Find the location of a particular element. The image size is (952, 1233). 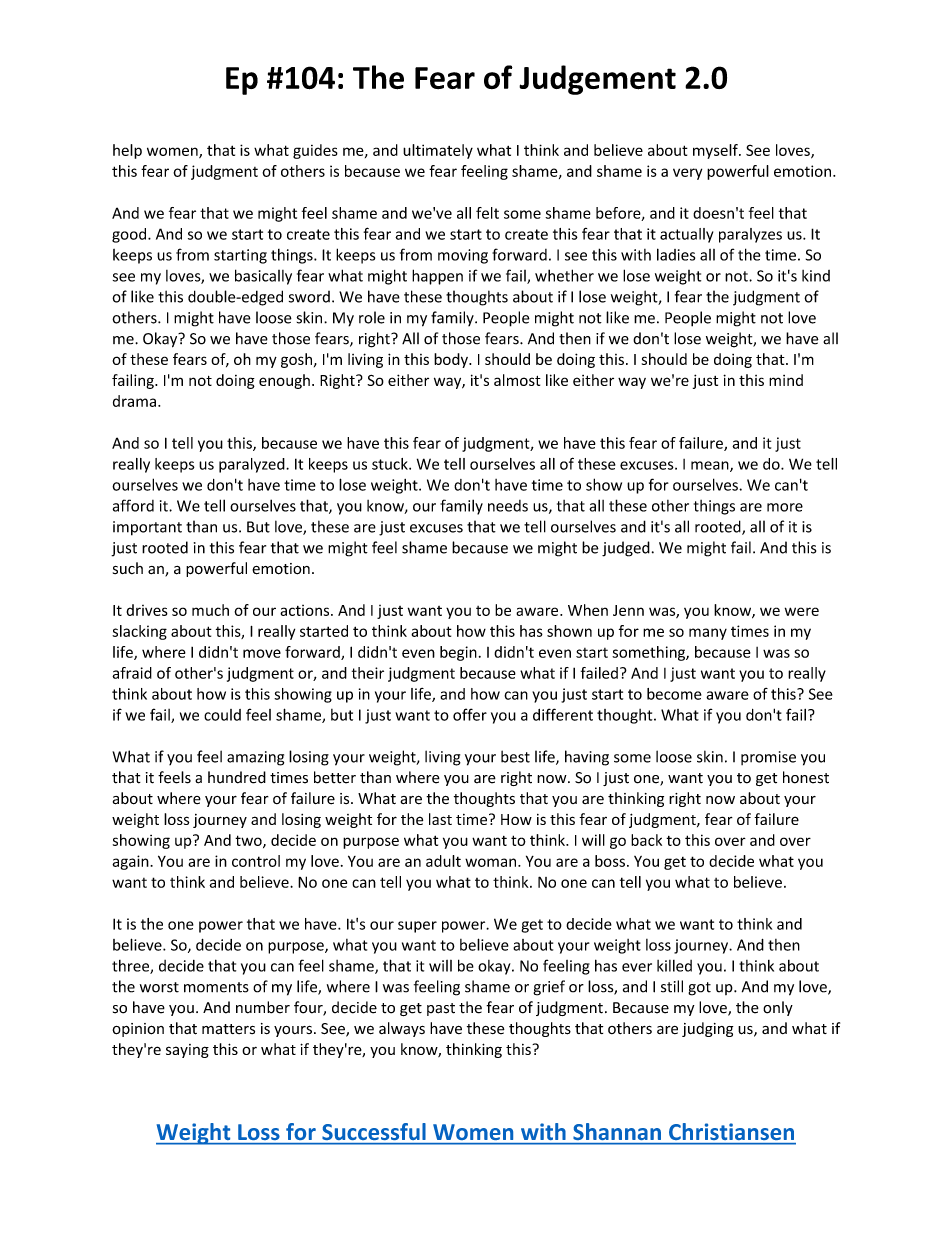

best is located at coordinates (515, 756).
